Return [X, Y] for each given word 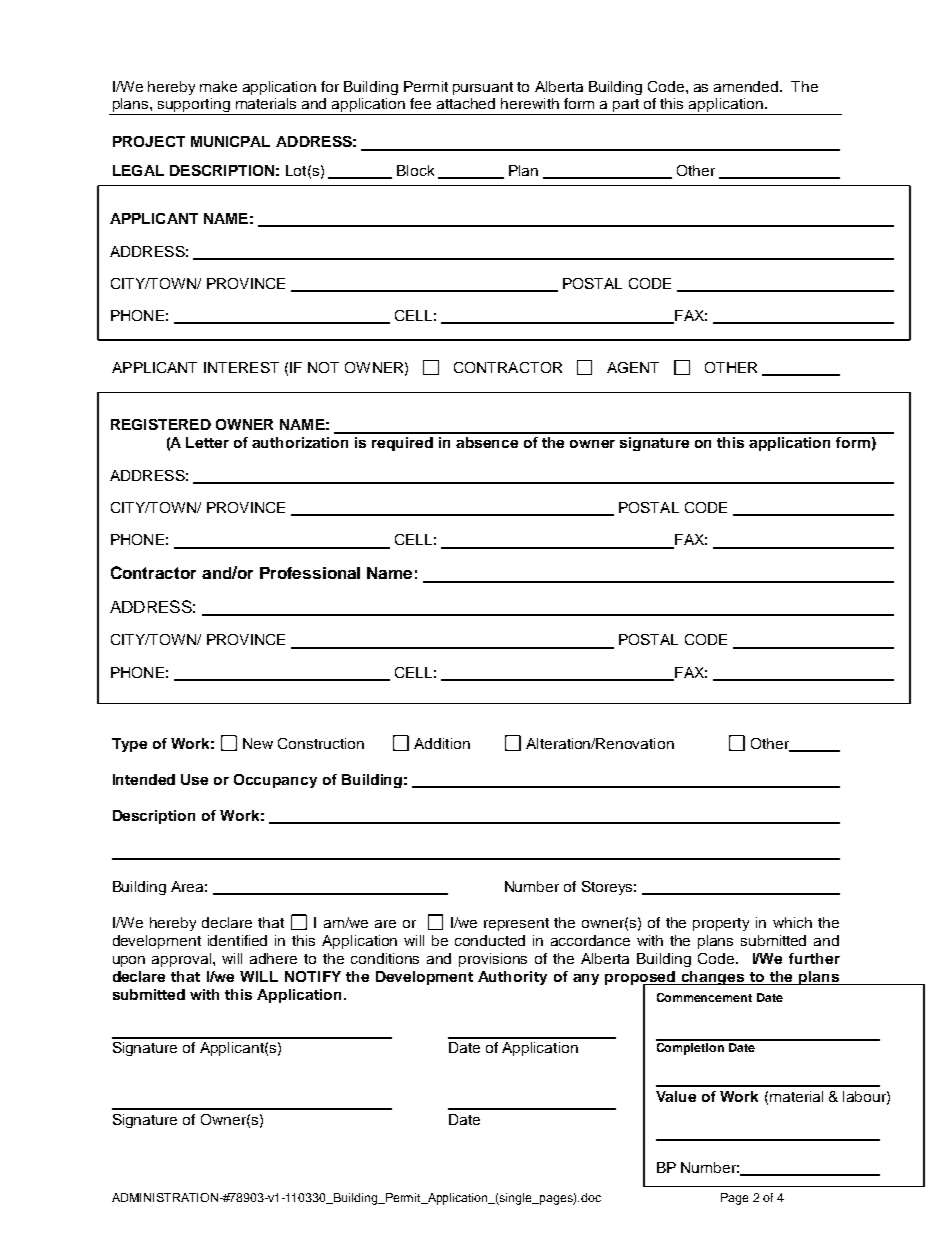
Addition [442, 743]
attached [466, 103]
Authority [512, 978]
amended [747, 86]
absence [487, 442]
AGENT [633, 367]
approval [183, 960]
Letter [207, 442]
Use [194, 779]
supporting [194, 106]
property [721, 924]
